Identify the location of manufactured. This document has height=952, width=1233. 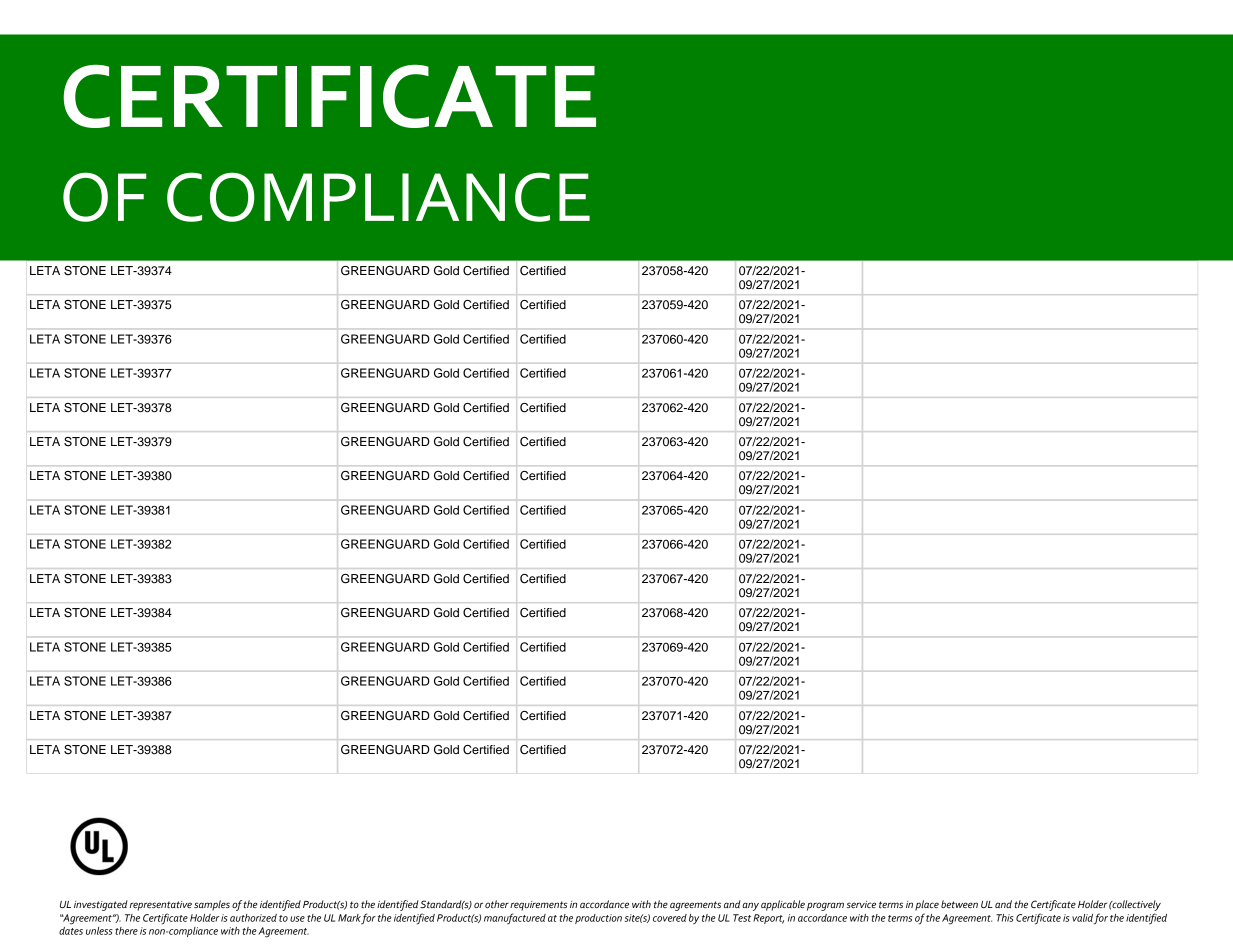
(515, 918).
